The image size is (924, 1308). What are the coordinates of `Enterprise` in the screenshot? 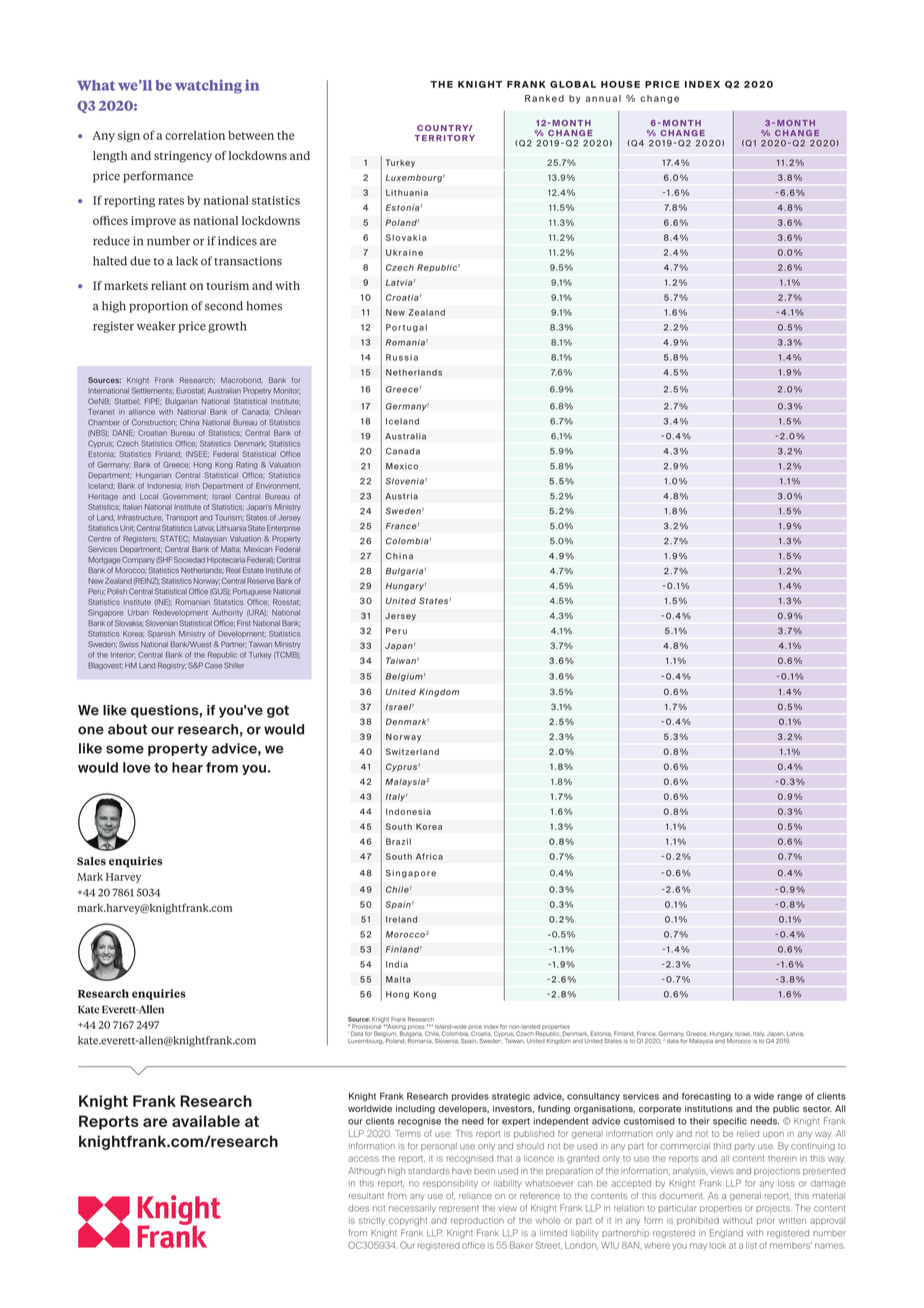 It's located at (284, 528).
